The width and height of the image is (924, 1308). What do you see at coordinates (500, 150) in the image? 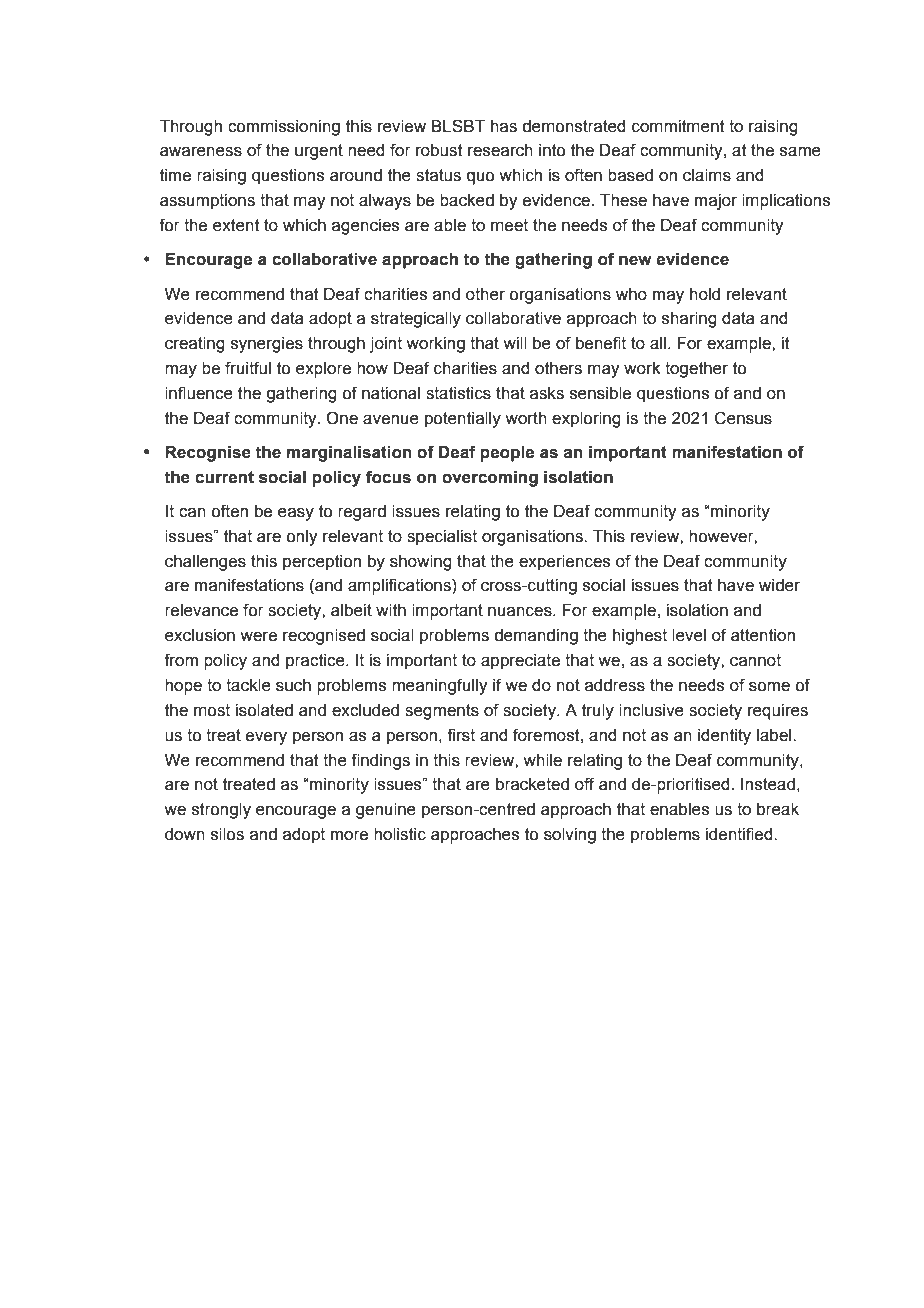
I see `research` at bounding box center [500, 150].
